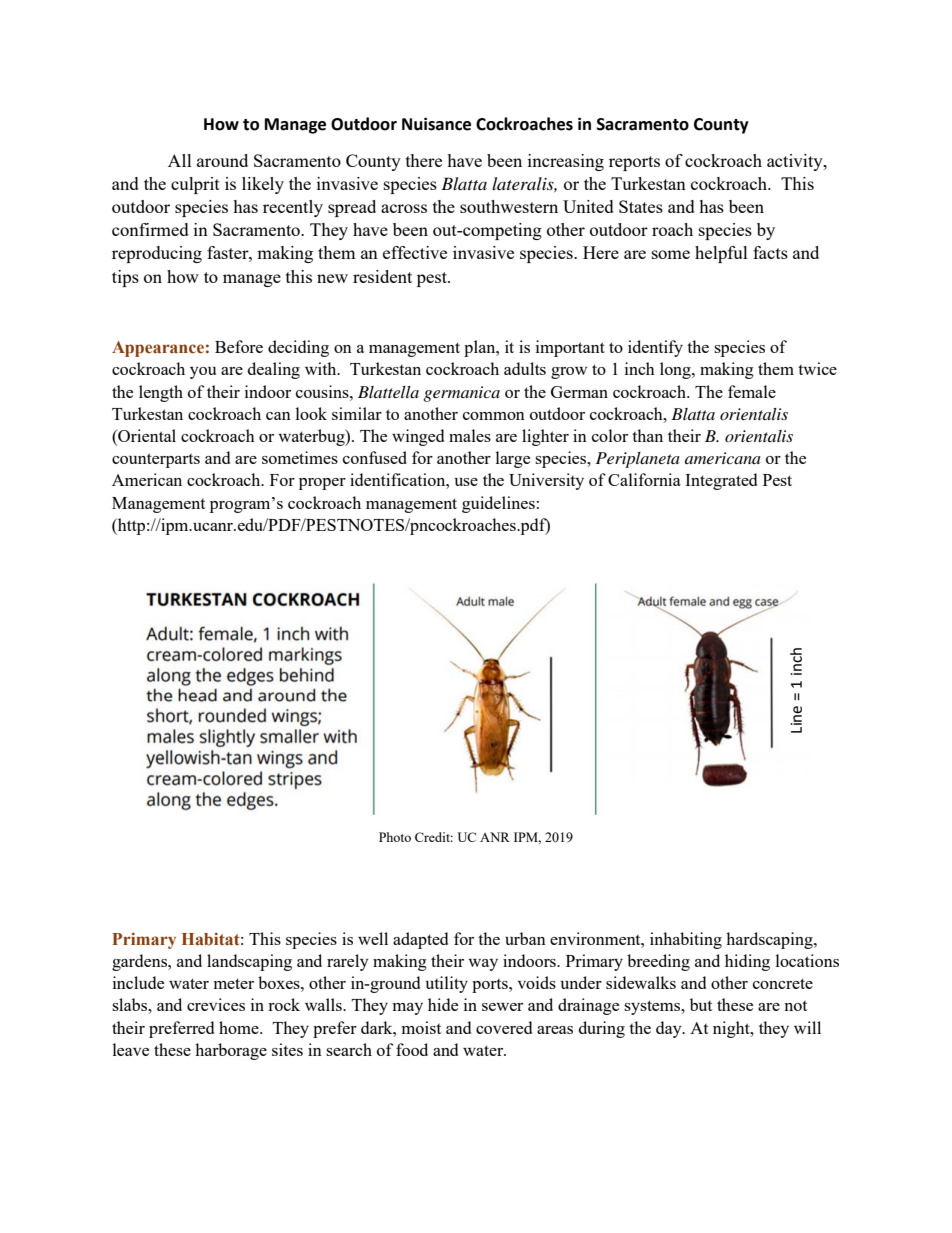 This page has width=952, height=1233. I want to click on counterparts, so click(156, 460).
